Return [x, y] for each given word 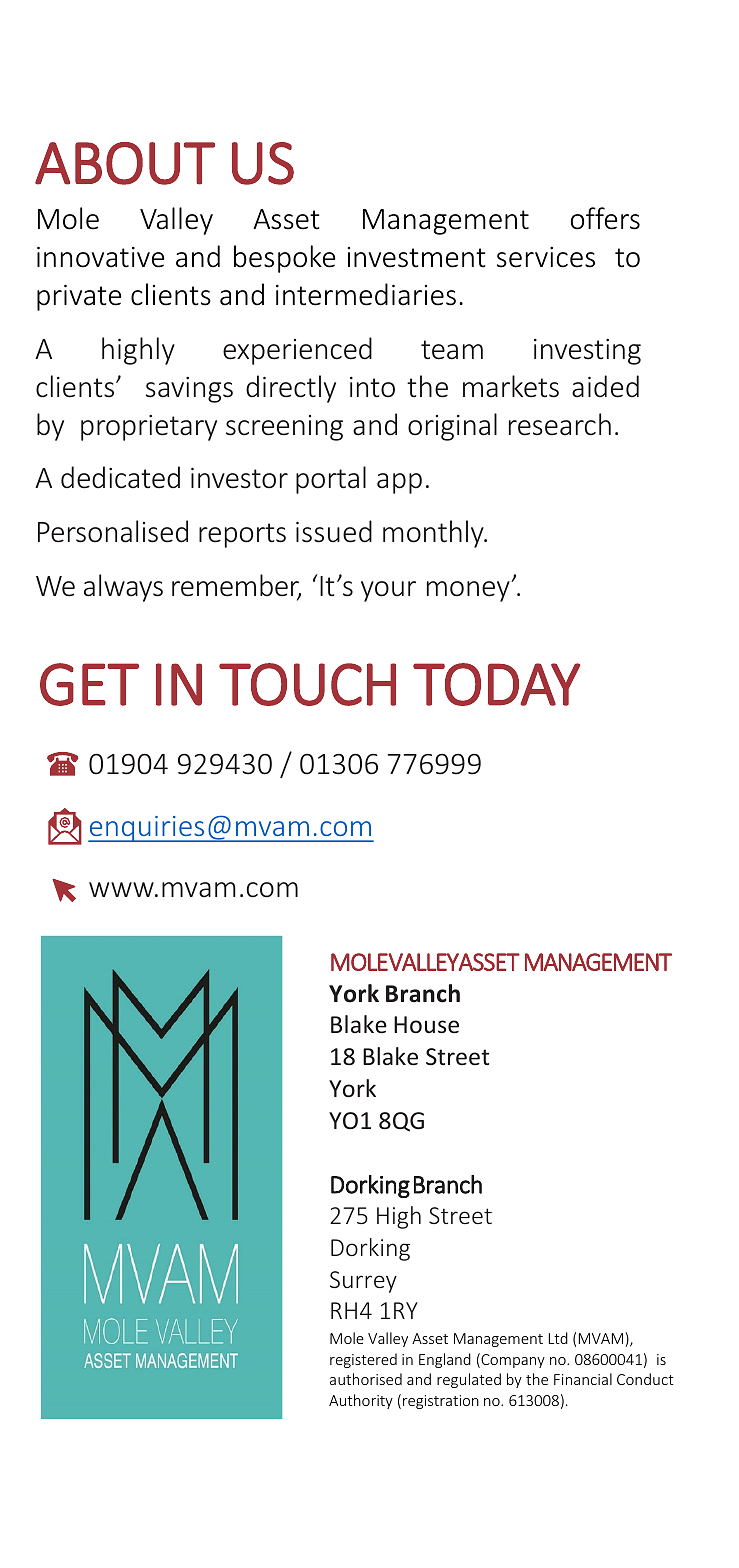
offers [605, 218]
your [388, 591]
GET [89, 684]
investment [417, 257]
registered [363, 1360]
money [469, 591]
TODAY [496, 684]
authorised [366, 1379]
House [426, 1024]
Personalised [113, 531]
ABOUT [125, 163]
